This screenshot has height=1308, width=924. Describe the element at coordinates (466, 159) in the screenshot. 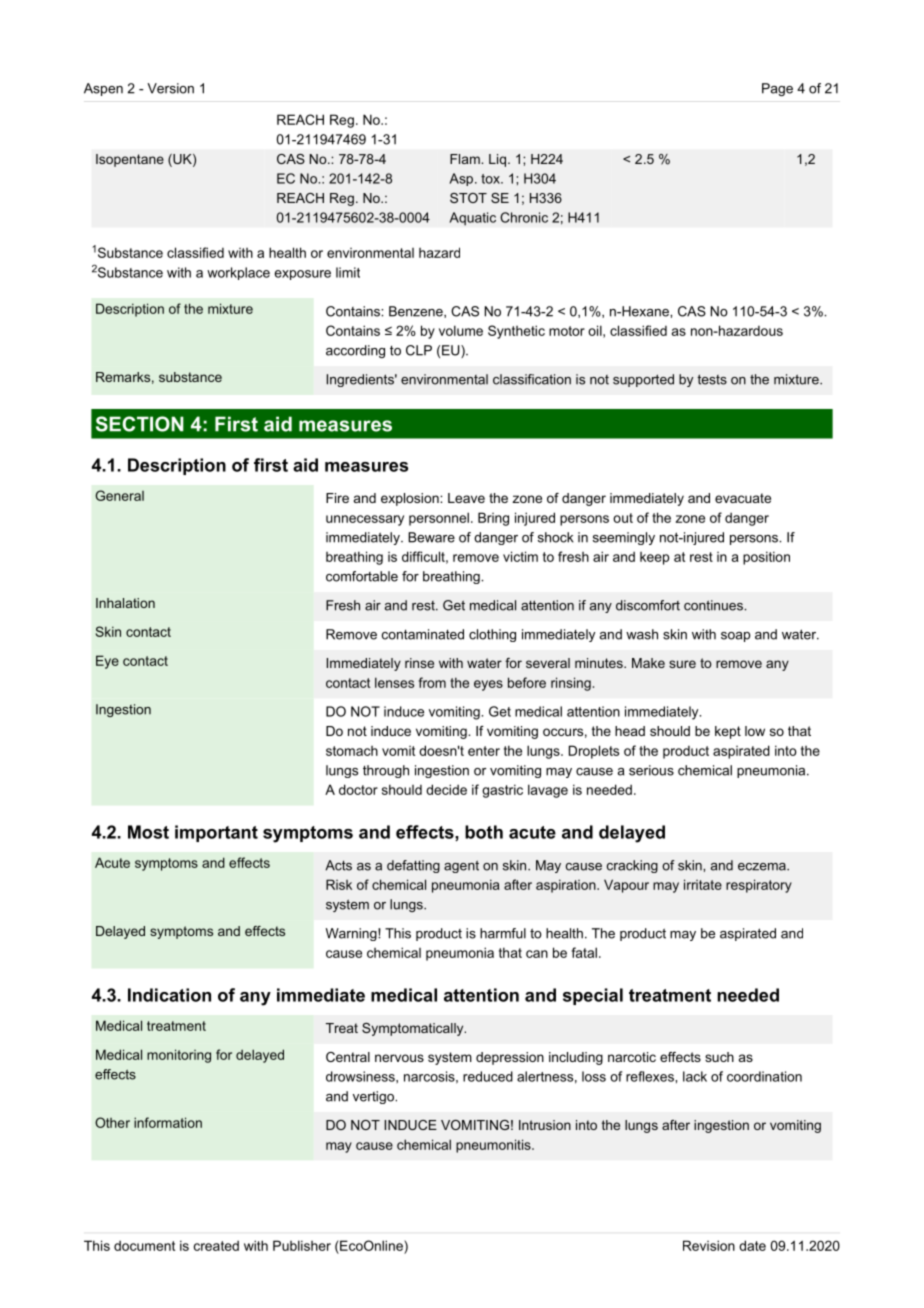

I see `Flam` at that location.
